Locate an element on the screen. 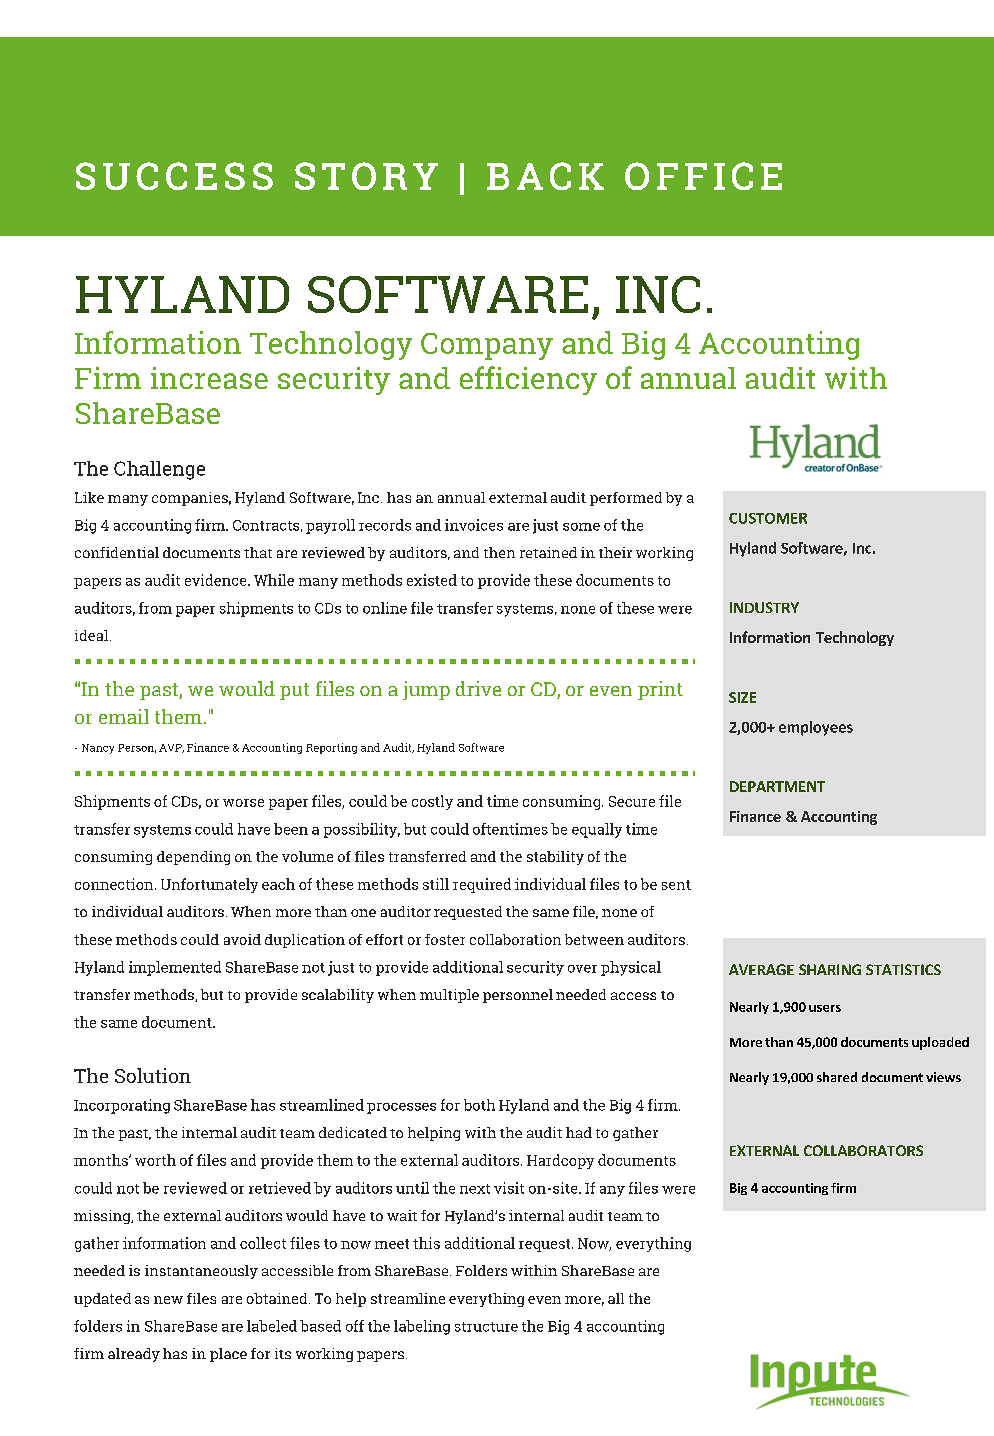 This screenshot has width=994, height=1436. increase is located at coordinates (209, 378).
